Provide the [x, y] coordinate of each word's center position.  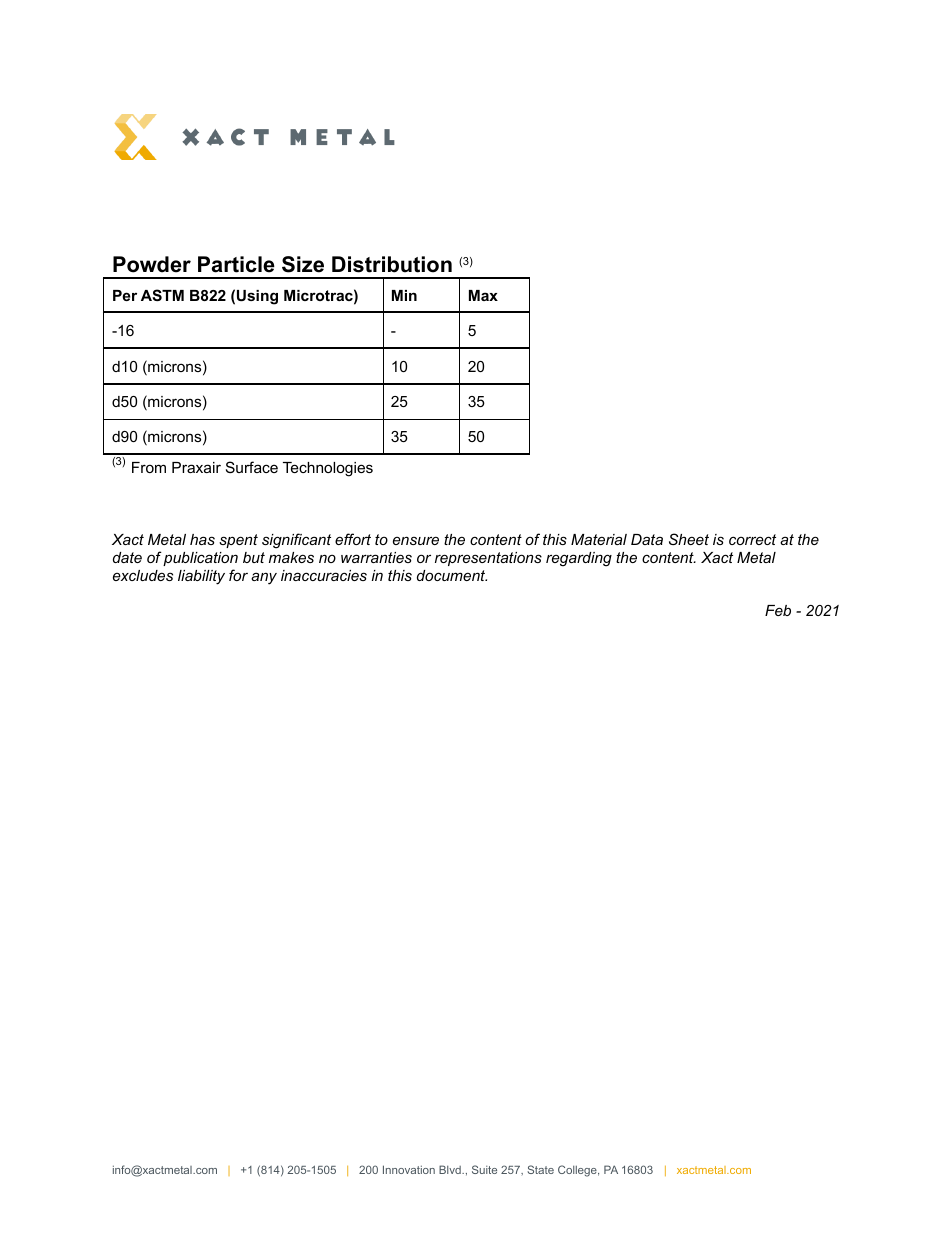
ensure [416, 540]
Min [404, 295]
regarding [579, 559]
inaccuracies [324, 575]
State [540, 1169]
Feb [778, 610]
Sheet [689, 539]
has [202, 539]
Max [483, 295]
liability [201, 577]
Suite [484, 1169]
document [452, 575]
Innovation [409, 1169]
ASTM [162, 295]
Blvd [451, 1169]
